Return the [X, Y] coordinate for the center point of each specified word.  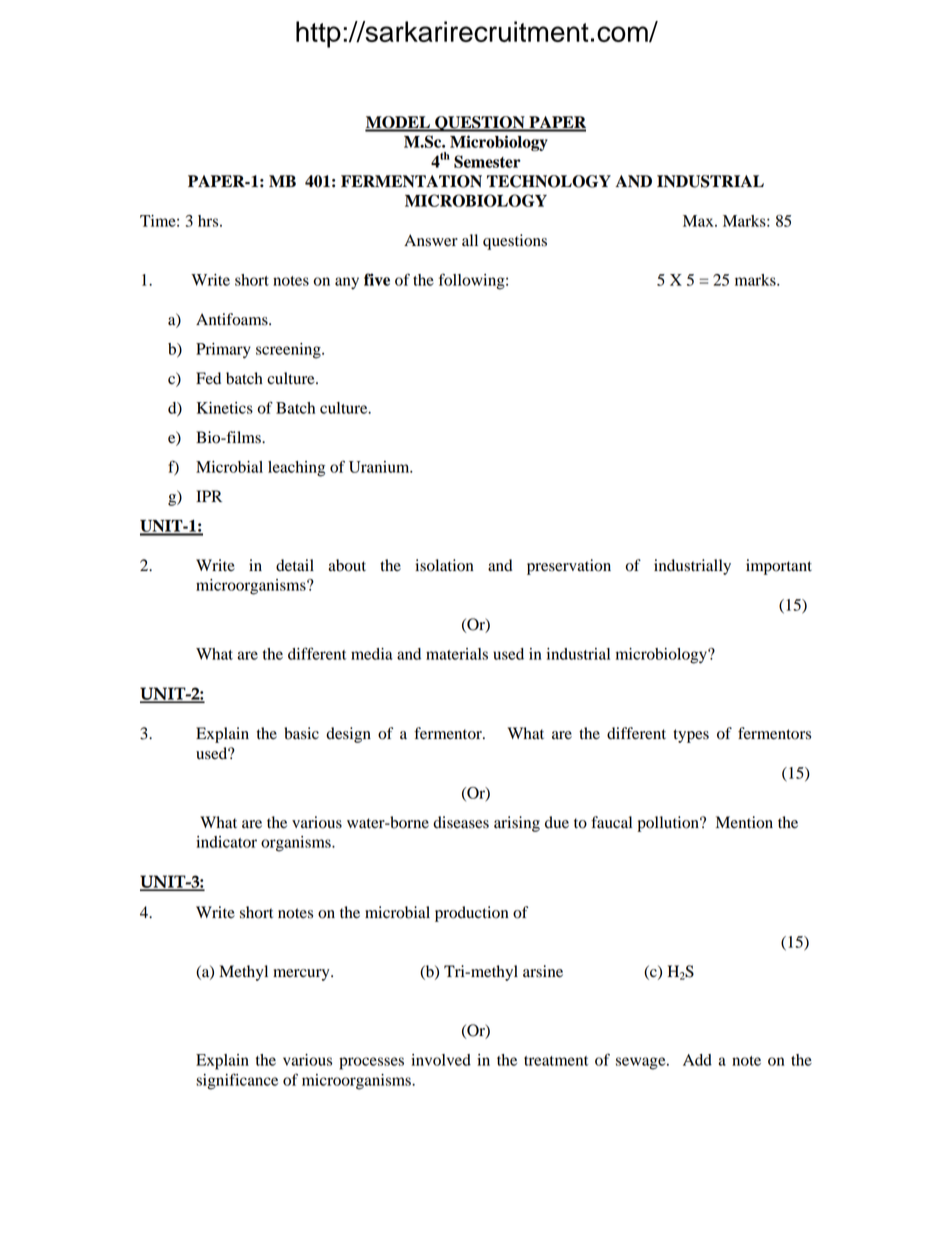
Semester [487, 161]
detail [295, 565]
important [779, 567]
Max [699, 221]
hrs [209, 221]
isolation [444, 565]
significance [237, 1081]
